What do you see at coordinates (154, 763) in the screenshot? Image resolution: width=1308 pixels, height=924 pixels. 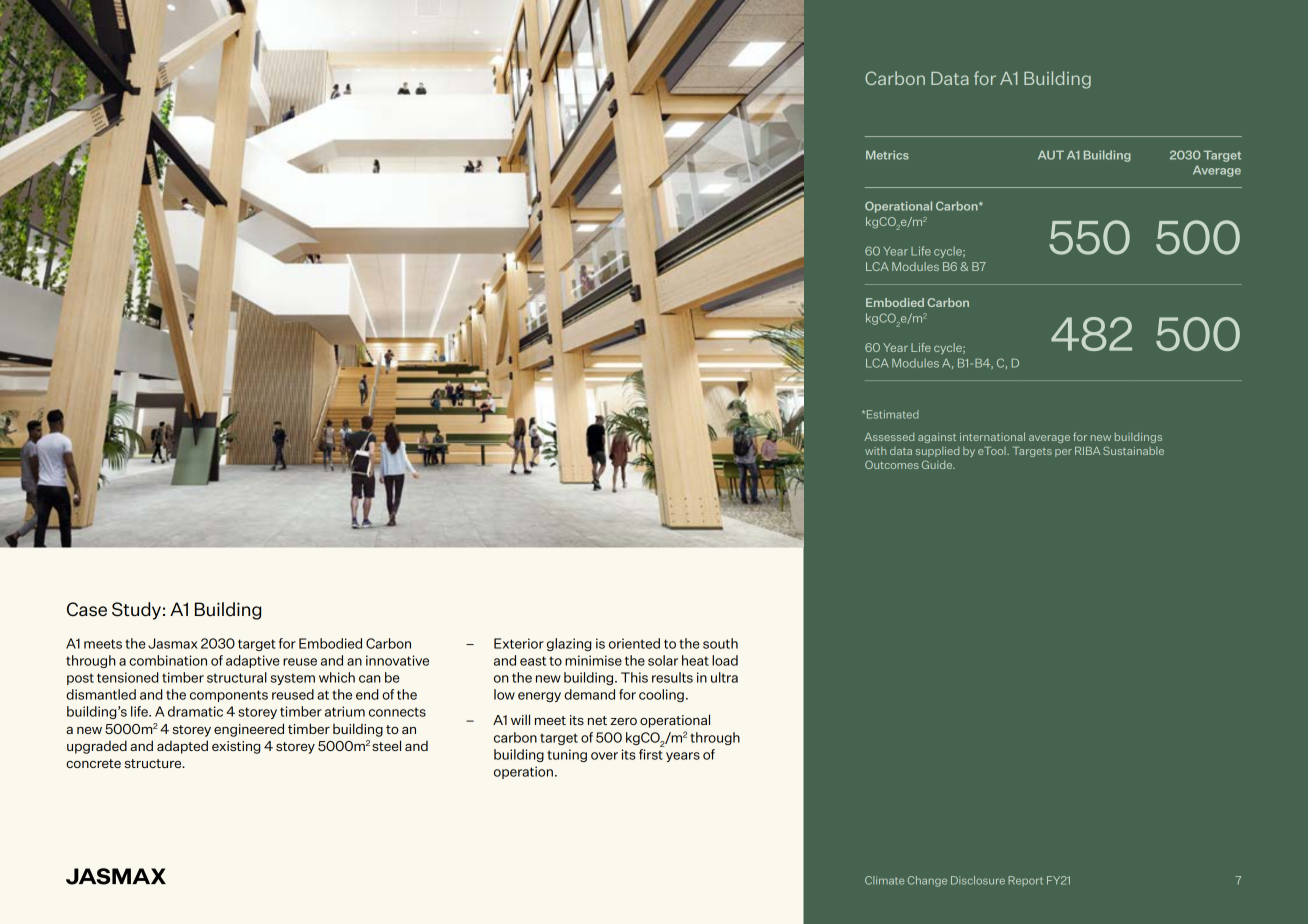 I see `structure` at bounding box center [154, 763].
